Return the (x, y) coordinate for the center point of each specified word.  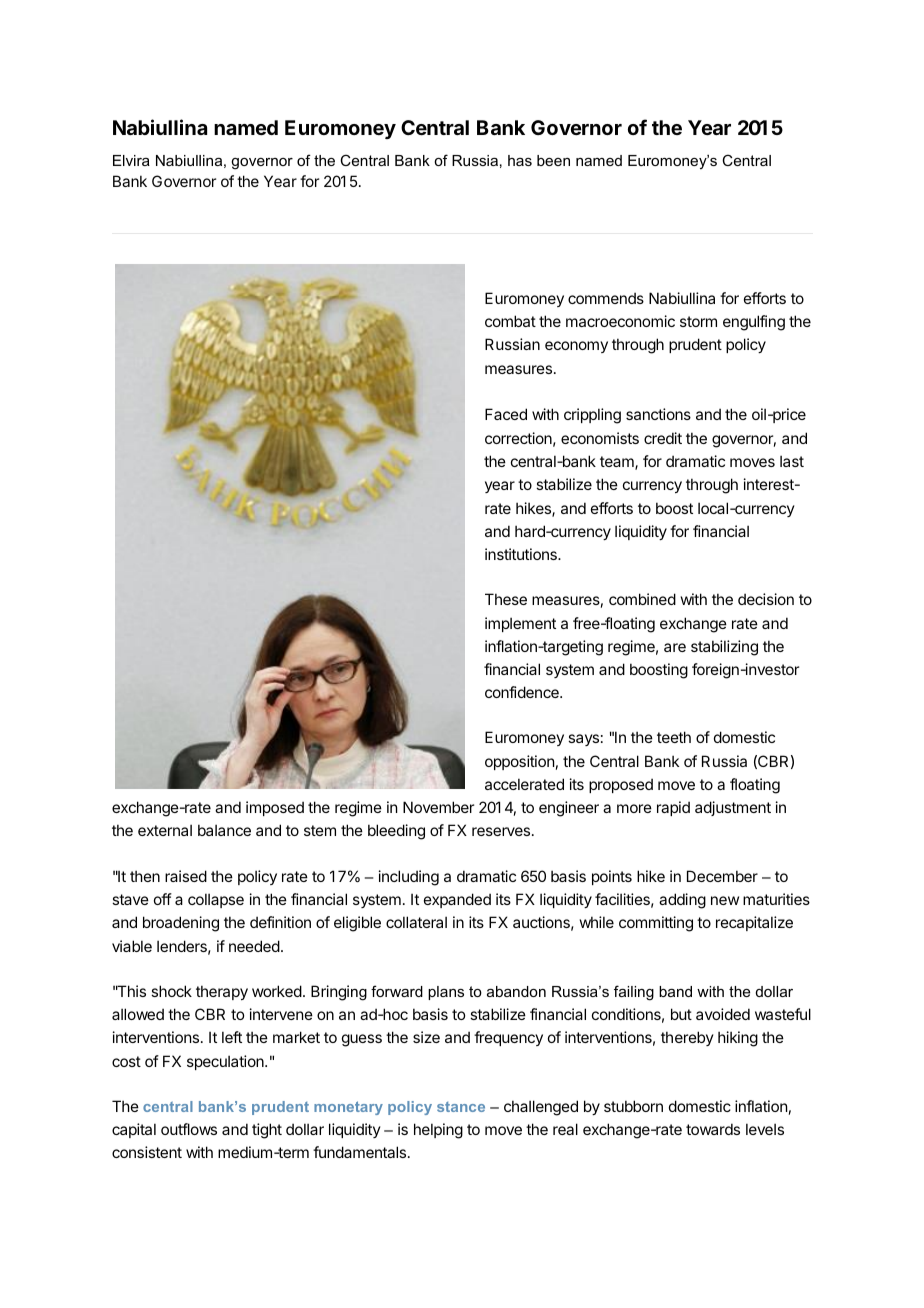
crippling (592, 416)
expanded (457, 900)
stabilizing (724, 648)
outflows (189, 1129)
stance (461, 1107)
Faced (506, 414)
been (553, 160)
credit (663, 438)
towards (713, 1129)
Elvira (131, 160)
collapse (216, 900)
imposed (275, 808)
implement (520, 624)
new (725, 900)
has (520, 160)
